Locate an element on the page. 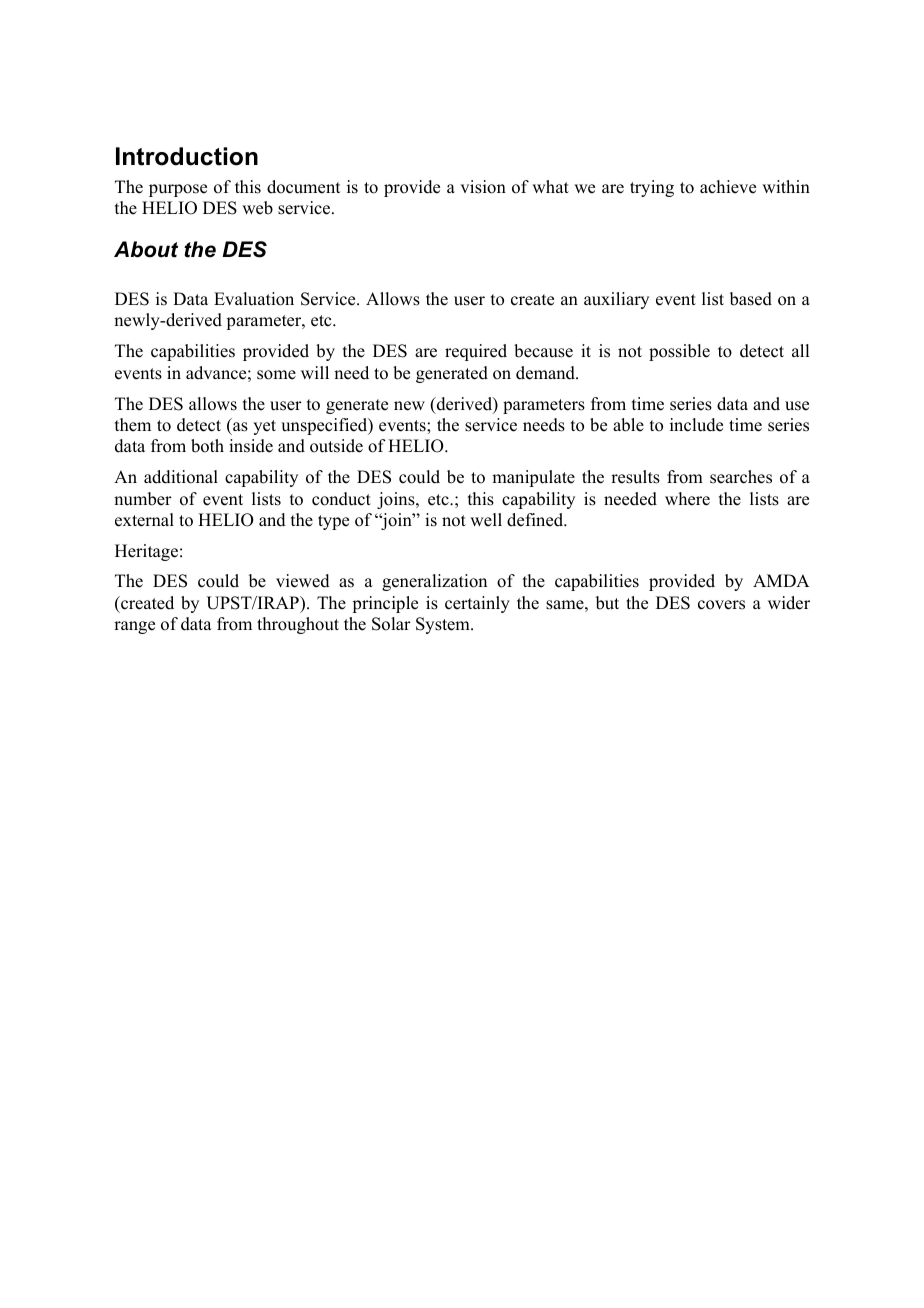  Introduction is located at coordinates (187, 156).
